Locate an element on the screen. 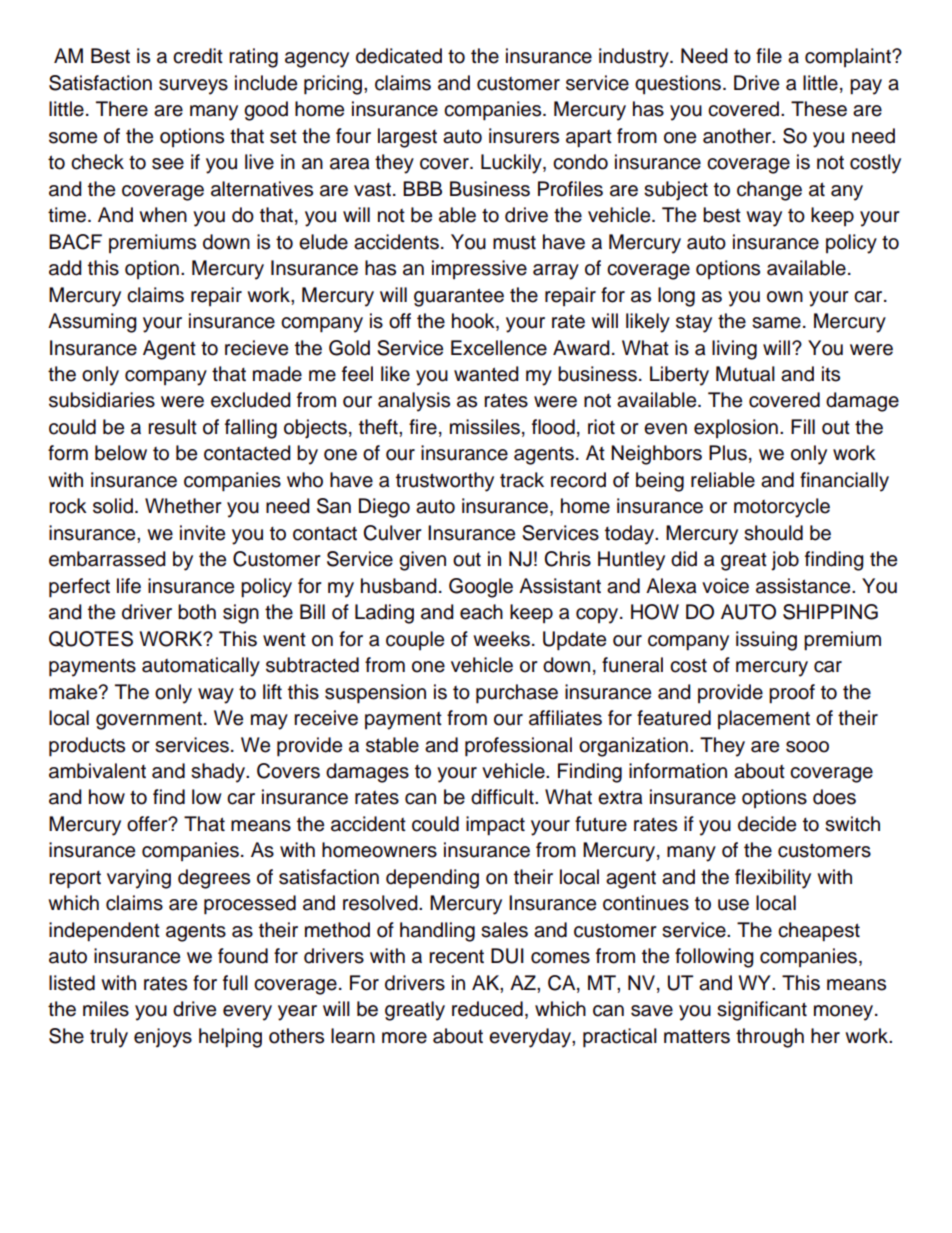 The image size is (952, 1233). enjoys is located at coordinates (163, 1038).
